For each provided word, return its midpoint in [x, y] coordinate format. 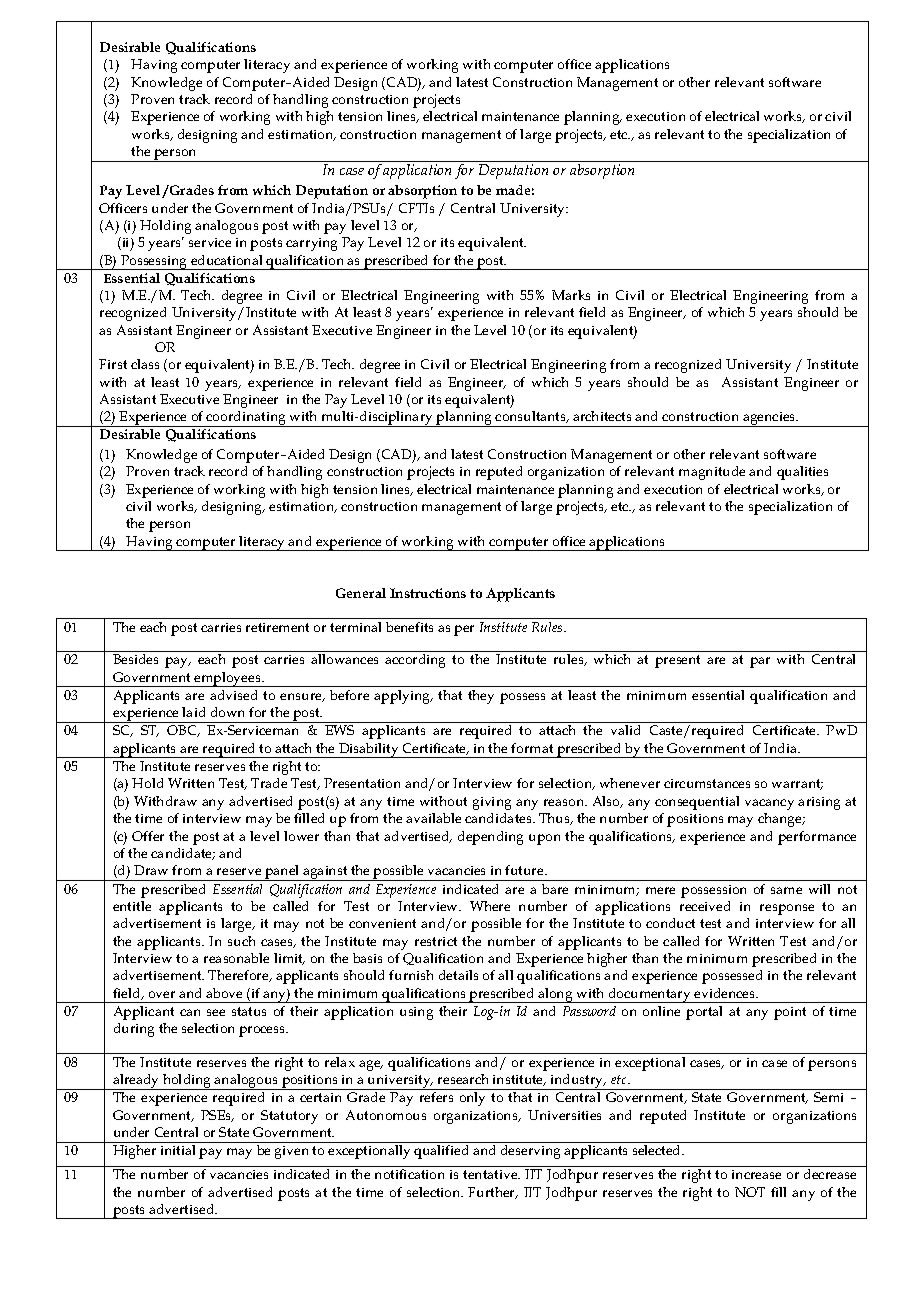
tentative [491, 1174]
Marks [571, 295]
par [760, 662]
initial [178, 1150]
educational [226, 260]
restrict [436, 941]
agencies [769, 419]
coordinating [246, 419]
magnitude [712, 473]
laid [193, 712]
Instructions [428, 593]
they [481, 697]
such [241, 941]
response [787, 909]
